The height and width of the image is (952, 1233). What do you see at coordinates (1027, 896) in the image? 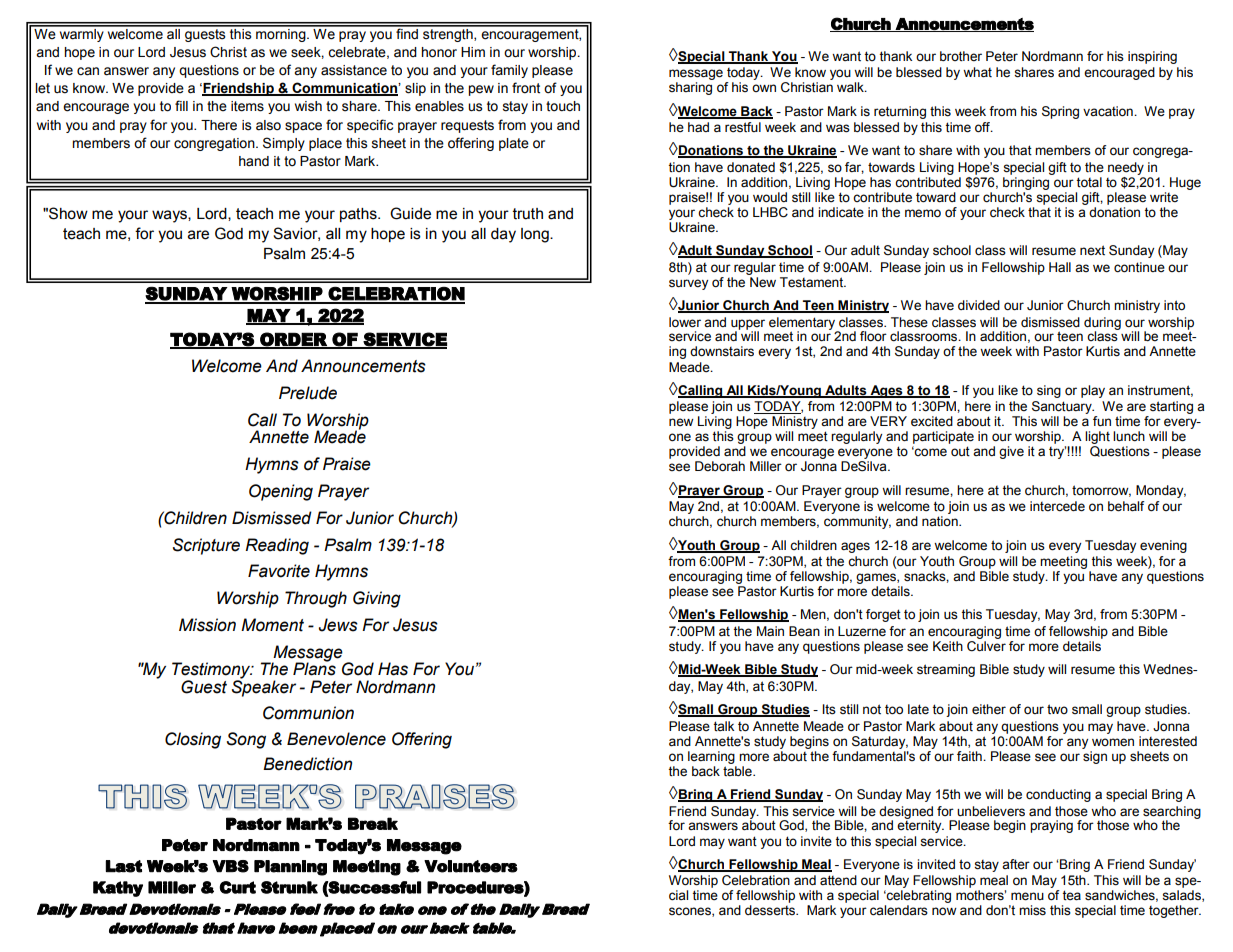
I see `menu` at bounding box center [1027, 896].
